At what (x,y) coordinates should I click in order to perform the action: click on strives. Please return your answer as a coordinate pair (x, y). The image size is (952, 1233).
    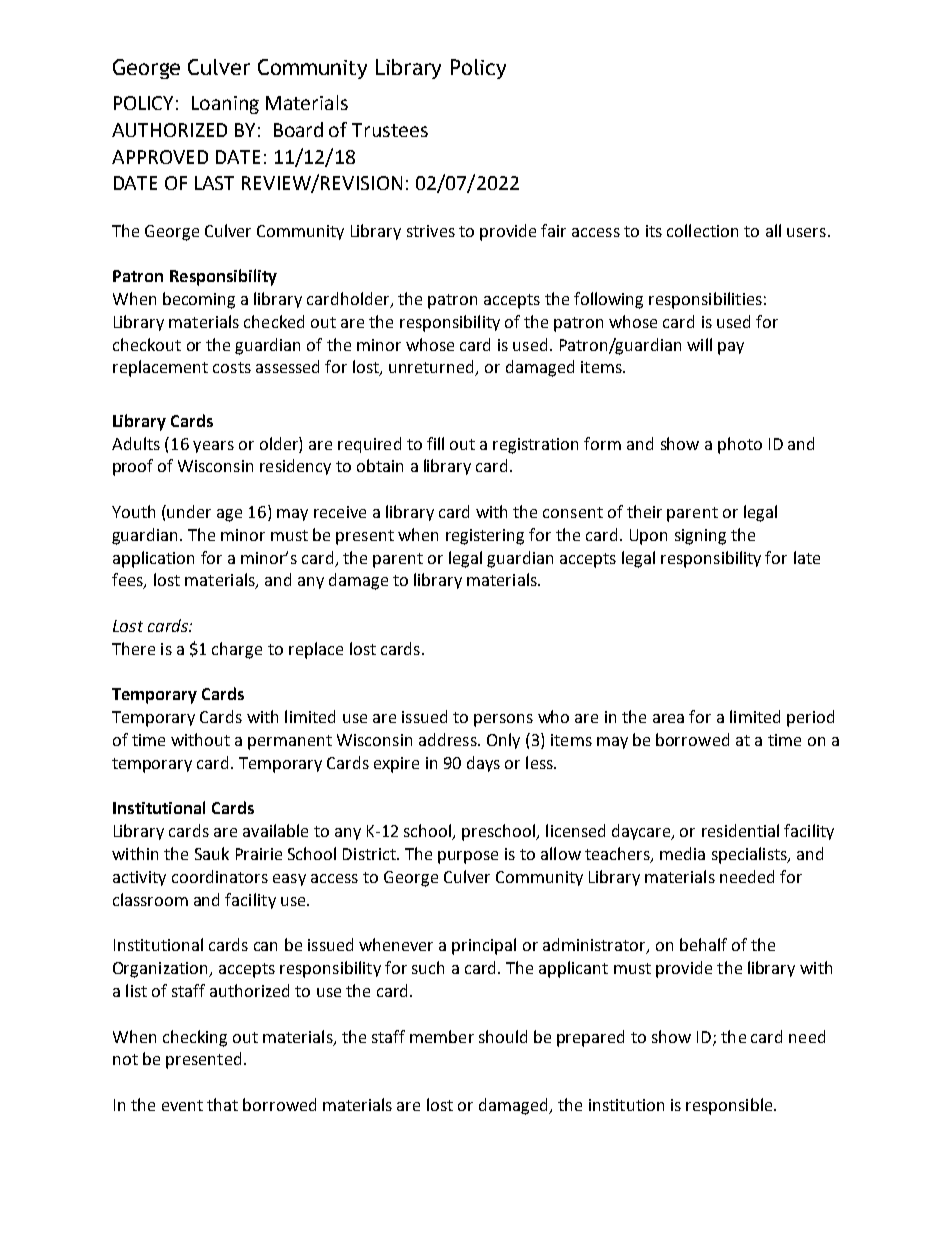
    Looking at the image, I should click on (431, 231).
